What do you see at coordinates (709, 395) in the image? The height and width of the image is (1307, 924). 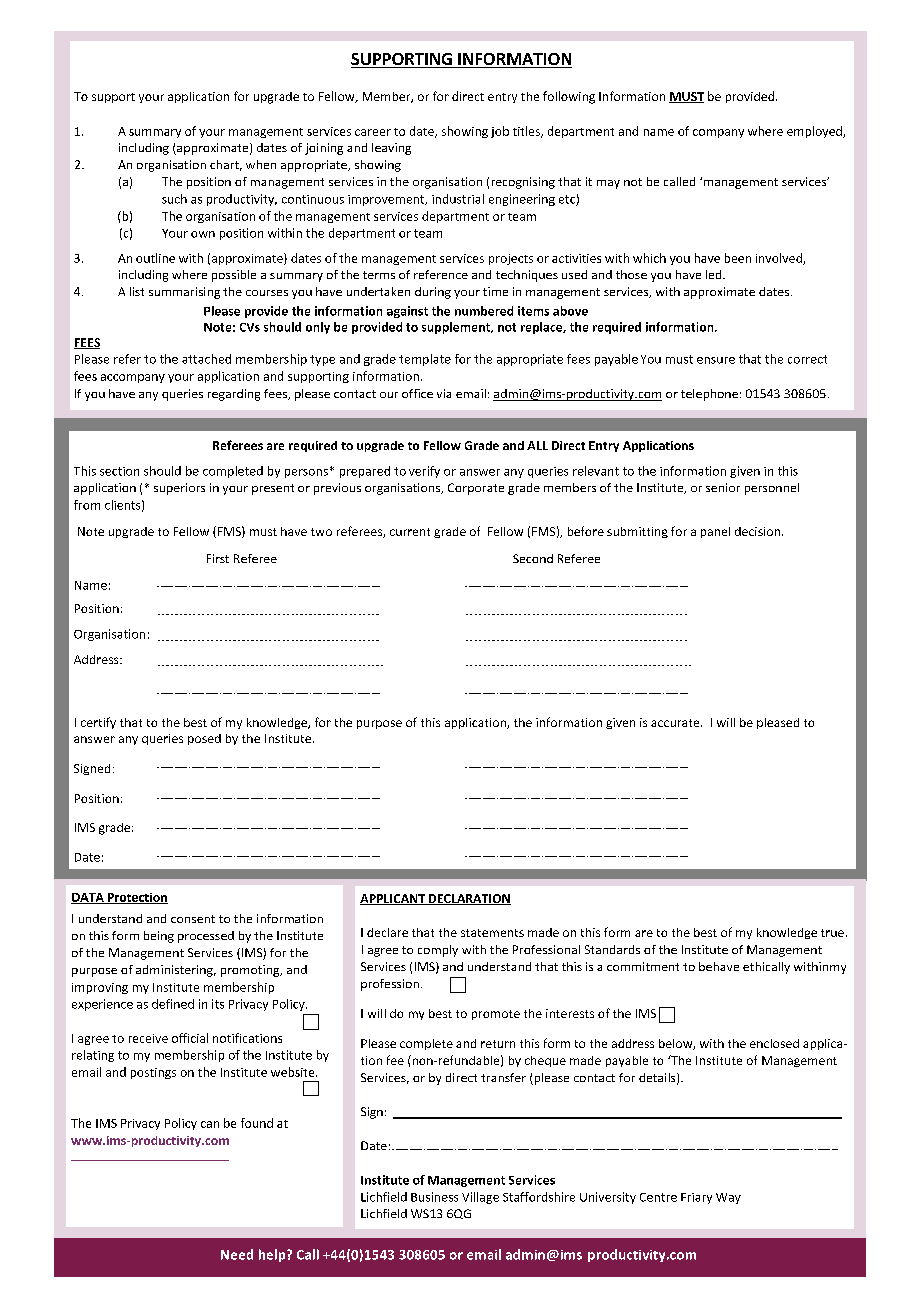 I see `telephone` at bounding box center [709, 395].
